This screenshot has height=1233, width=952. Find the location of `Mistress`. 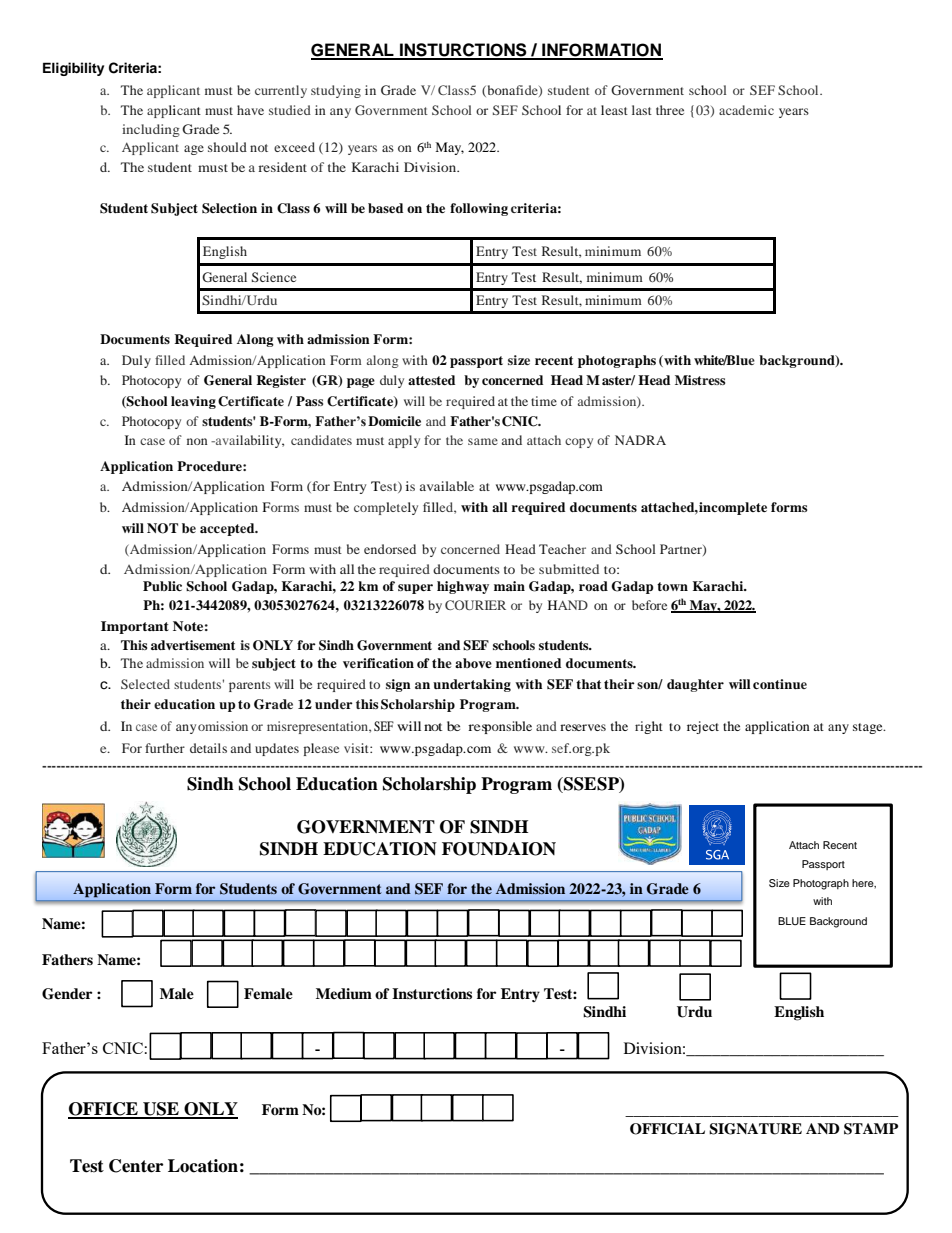

Mistress is located at coordinates (700, 380).
